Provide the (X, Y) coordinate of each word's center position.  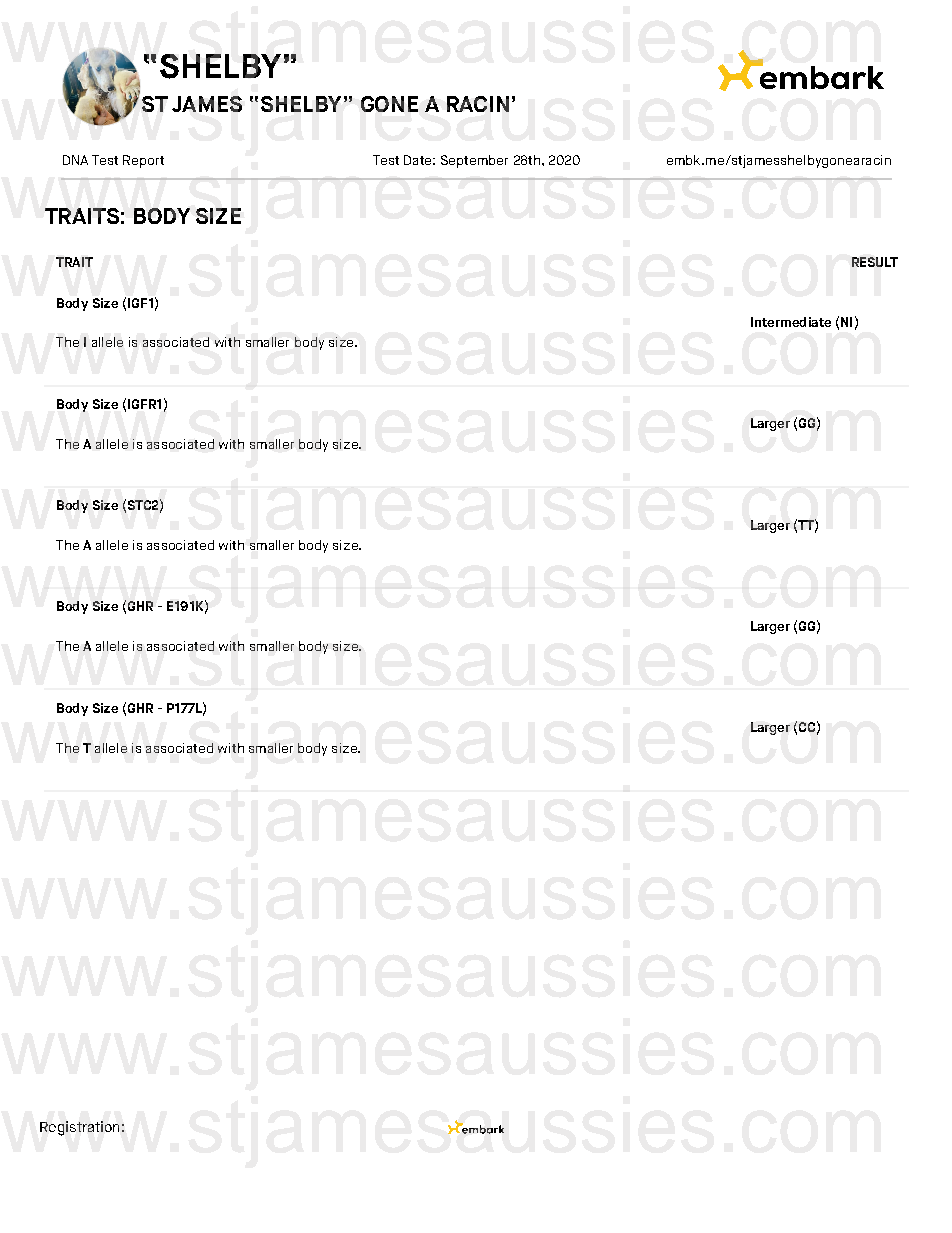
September (474, 161)
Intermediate (791, 322)
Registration (79, 1128)
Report (143, 161)
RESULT (875, 262)
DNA (75, 160)
